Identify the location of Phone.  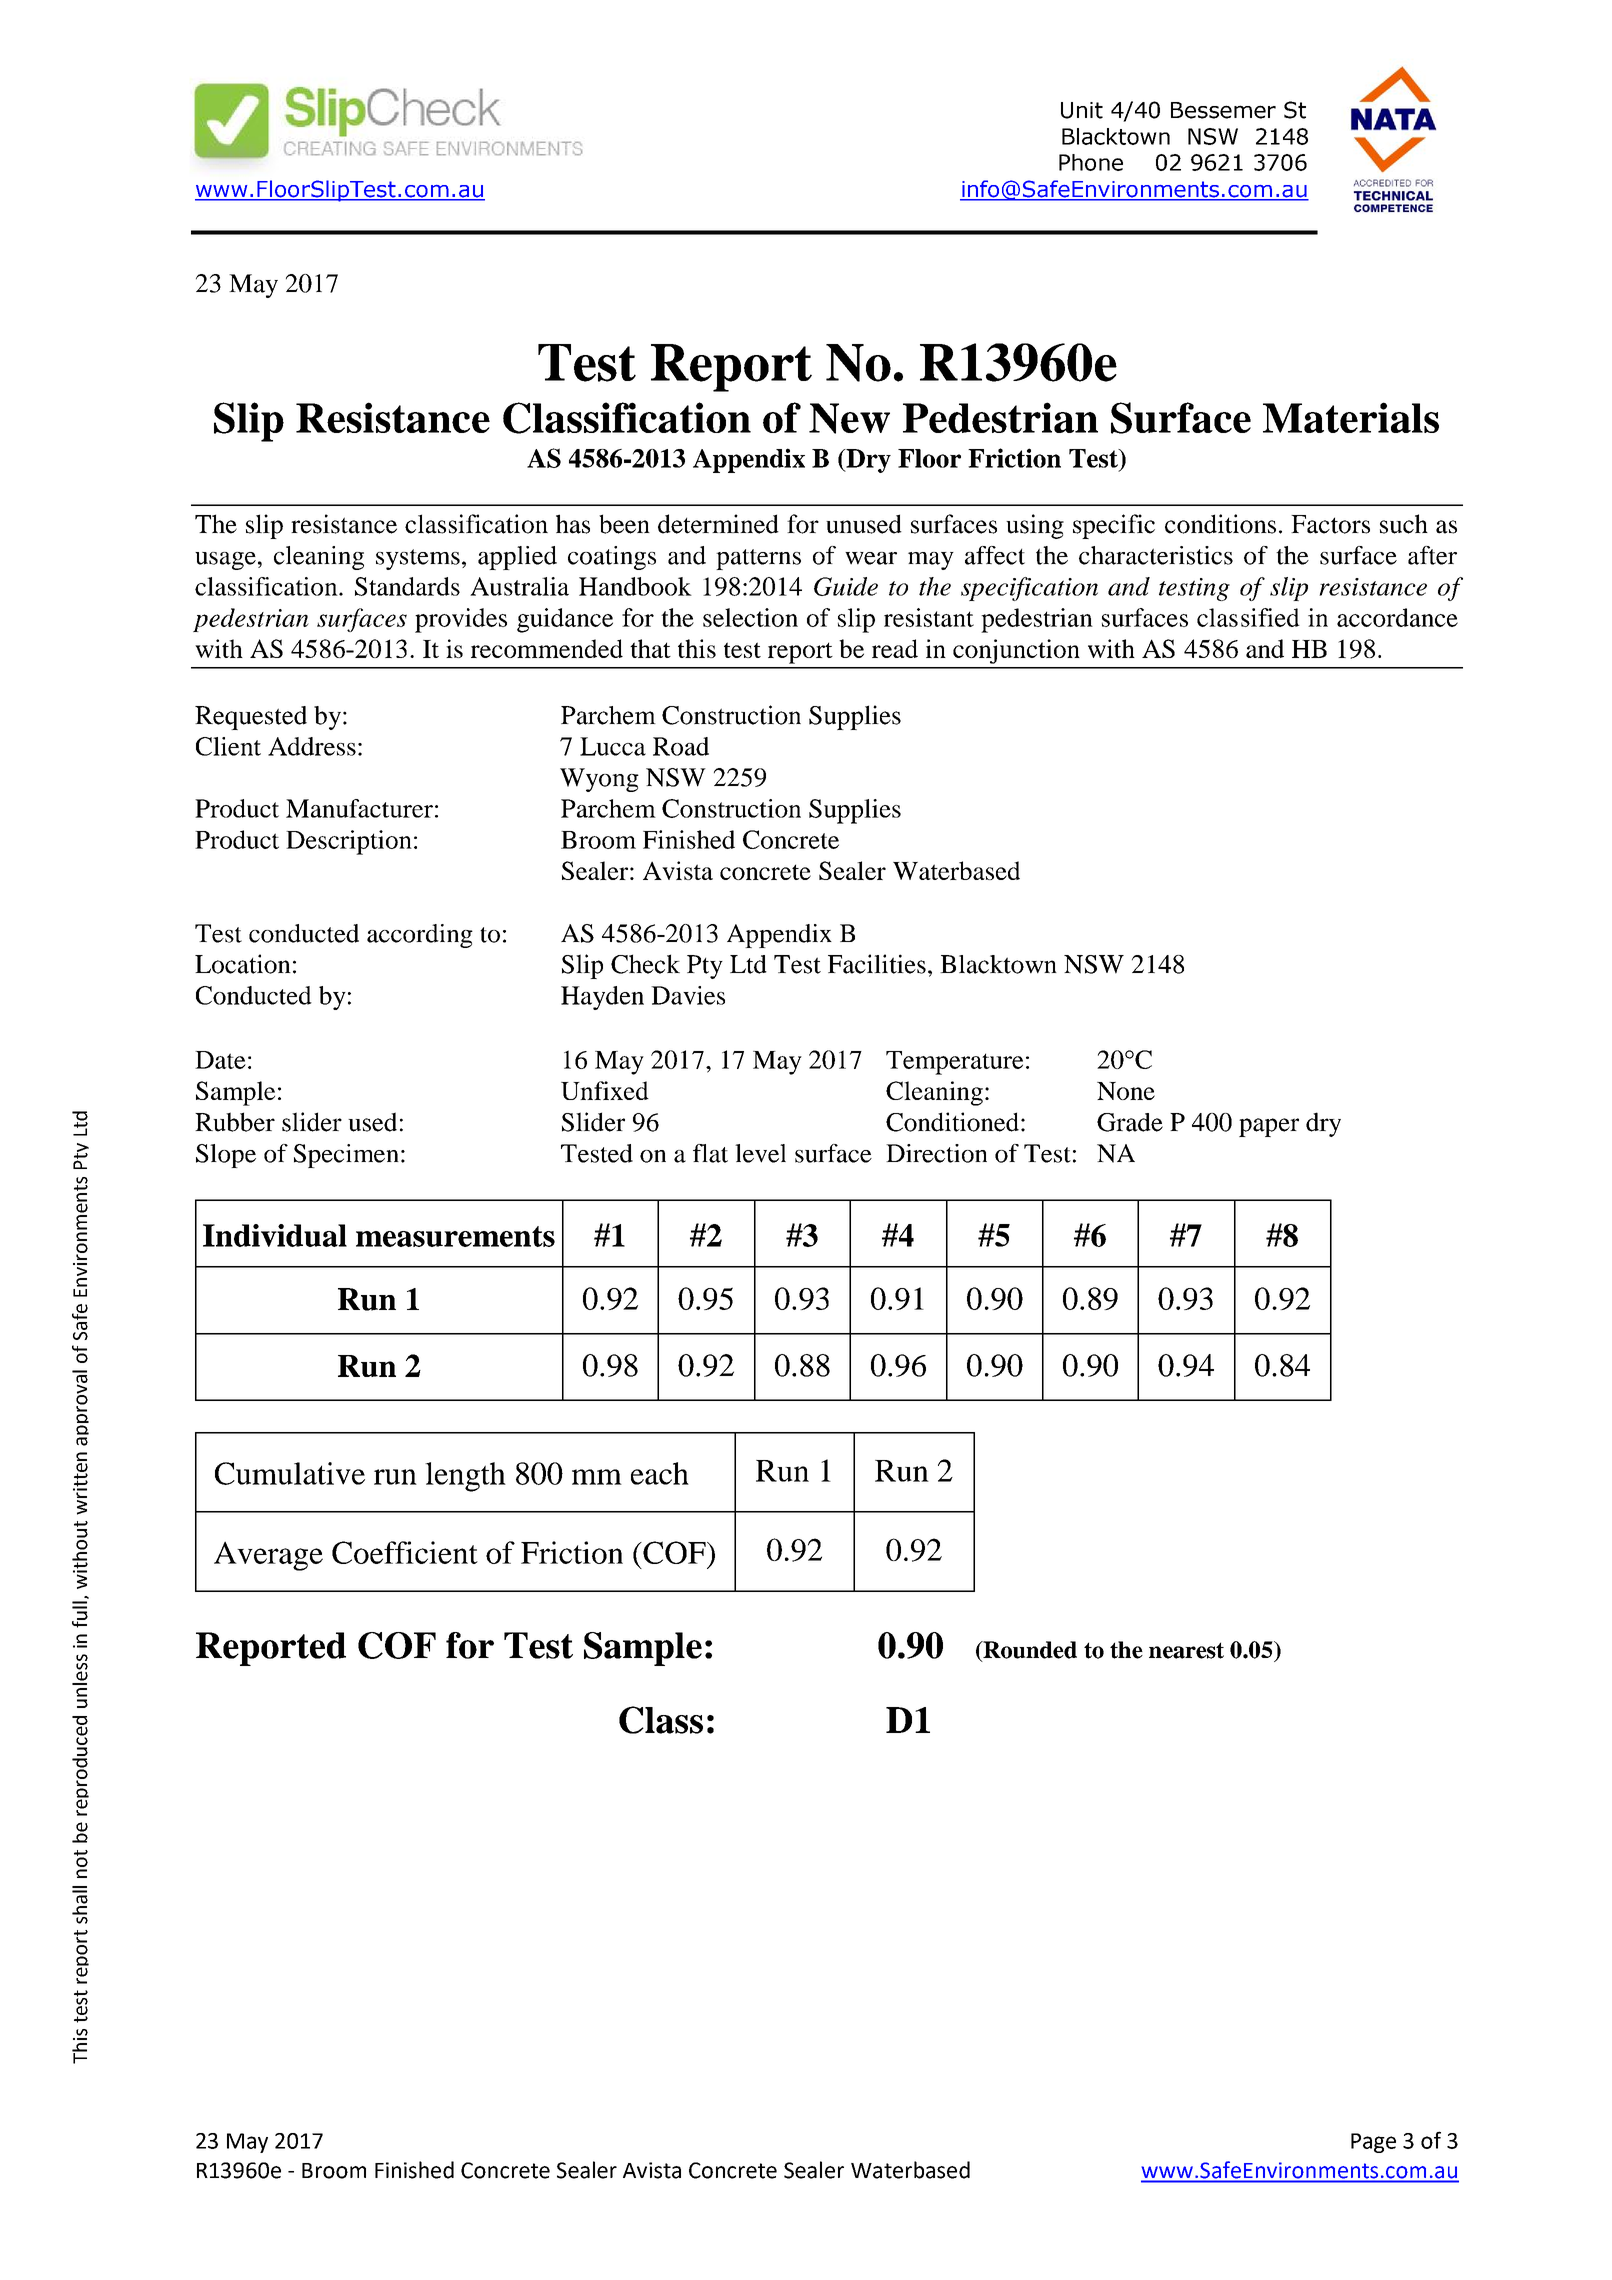
(1091, 162).
